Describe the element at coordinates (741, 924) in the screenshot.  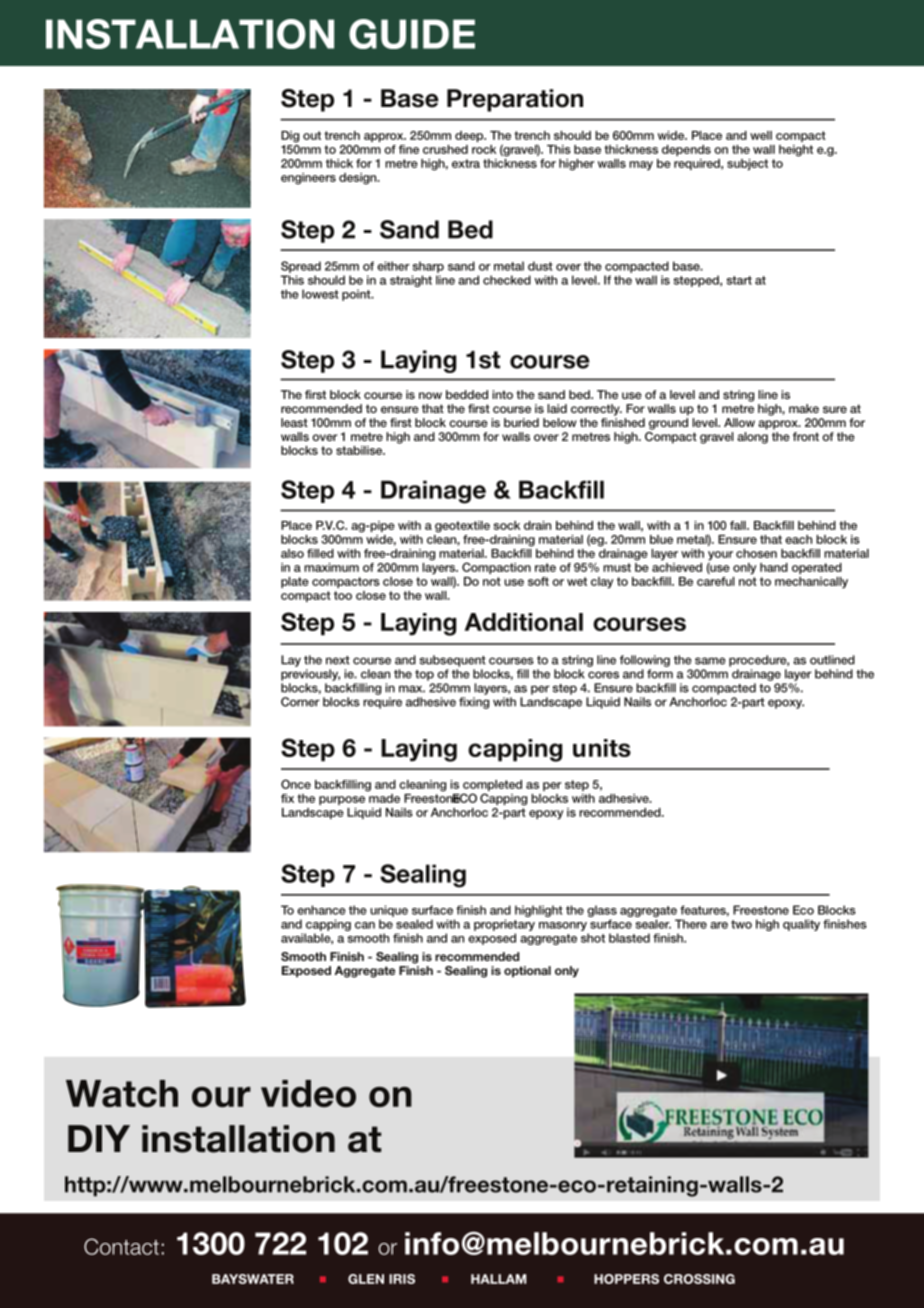
I see `two` at that location.
